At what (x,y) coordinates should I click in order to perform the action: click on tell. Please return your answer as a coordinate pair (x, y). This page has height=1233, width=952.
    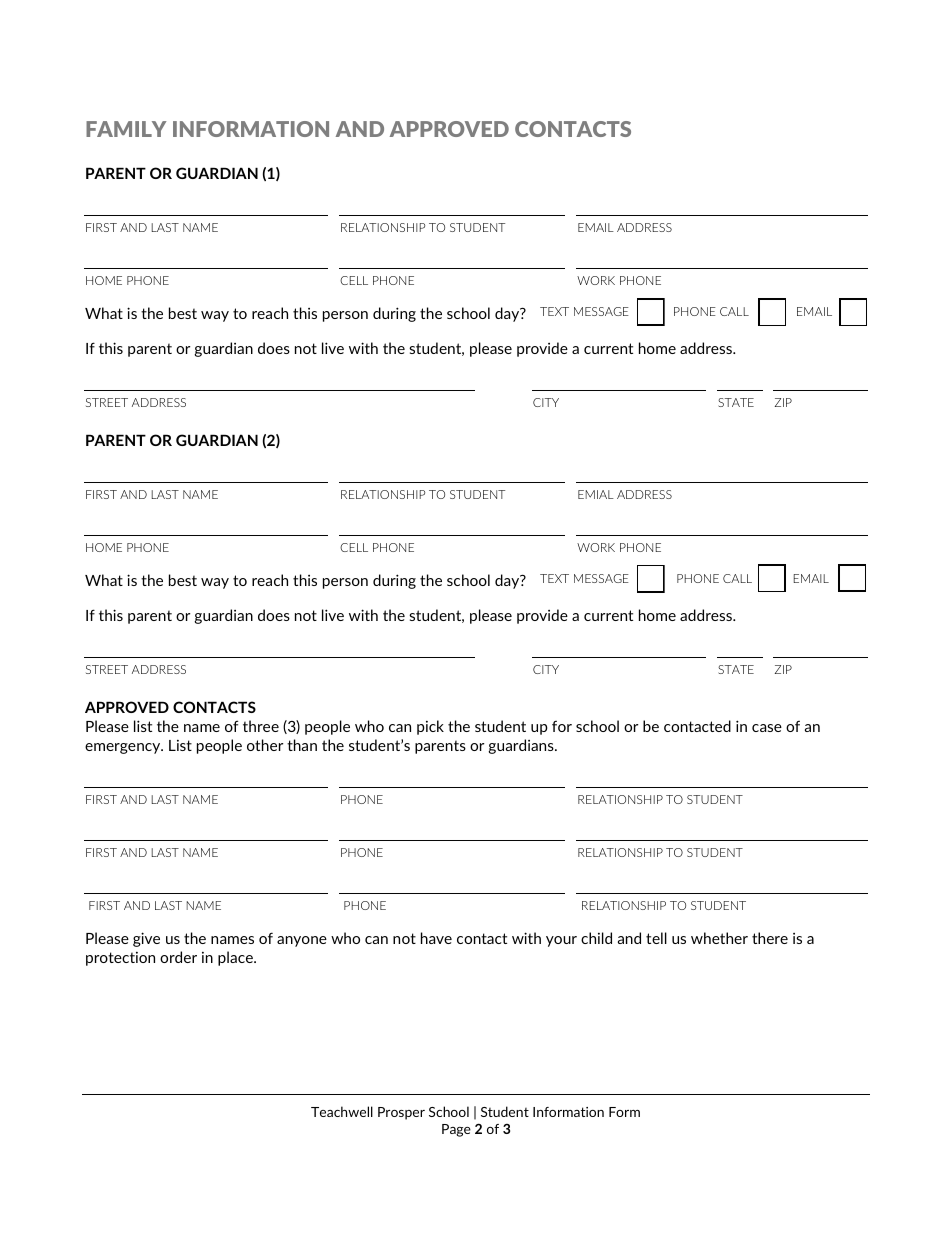
    Looking at the image, I should click on (656, 938).
